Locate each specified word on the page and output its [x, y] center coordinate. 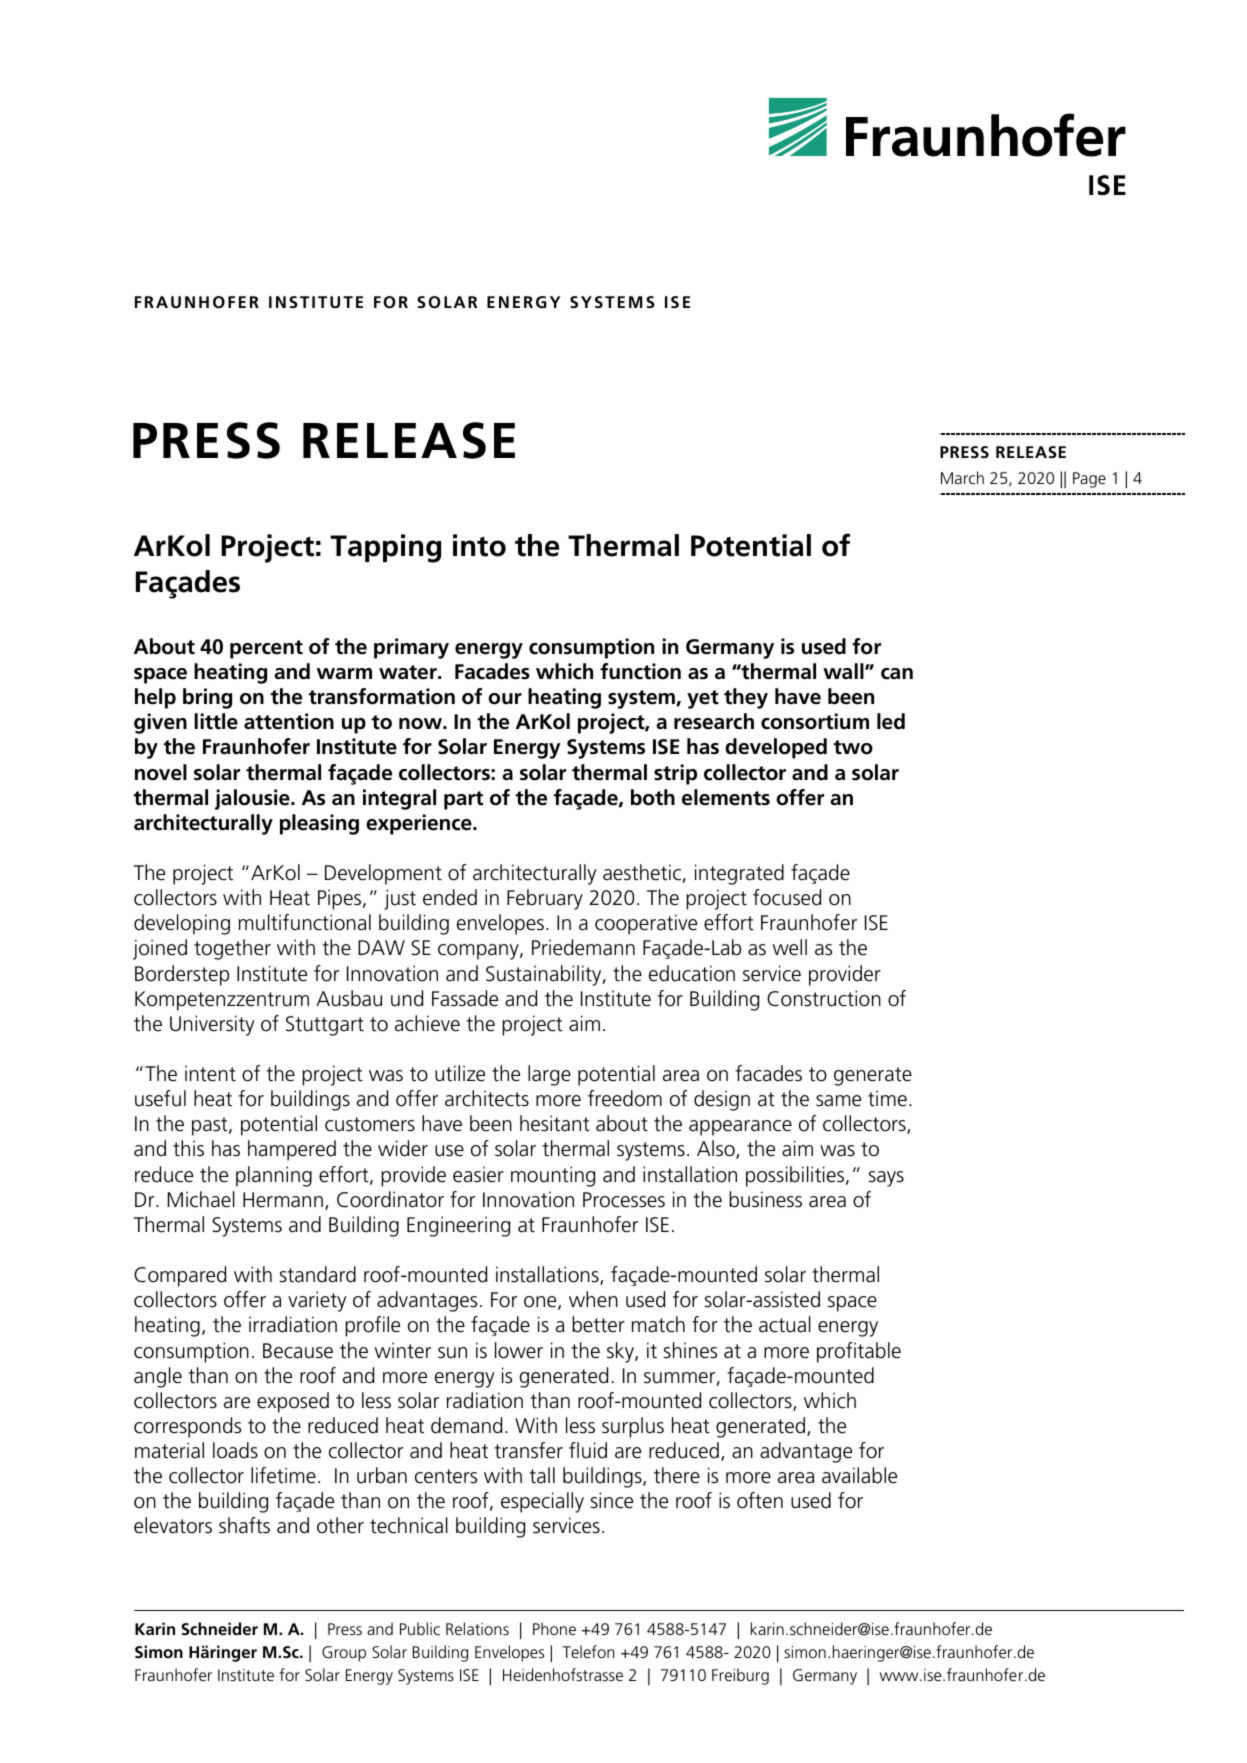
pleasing [319, 824]
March [962, 477]
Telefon [588, 1651]
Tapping [385, 548]
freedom [625, 1098]
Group [344, 1654]
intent [210, 1073]
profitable [859, 1352]
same [838, 1101]
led [891, 721]
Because [298, 1351]
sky [621, 1352]
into [479, 545]
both [653, 797]
